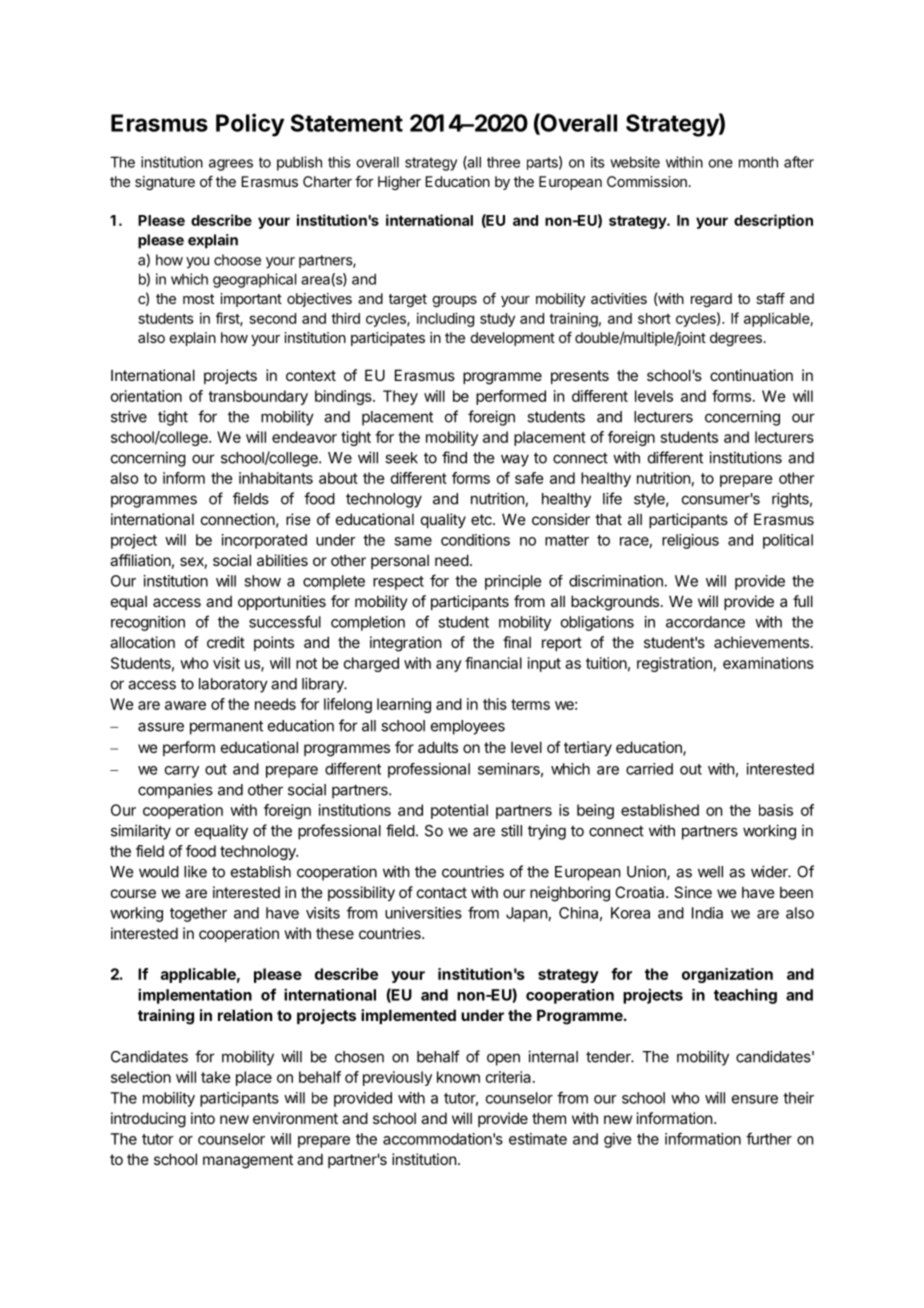 The image size is (924, 1308). I want to click on one, so click(720, 163).
